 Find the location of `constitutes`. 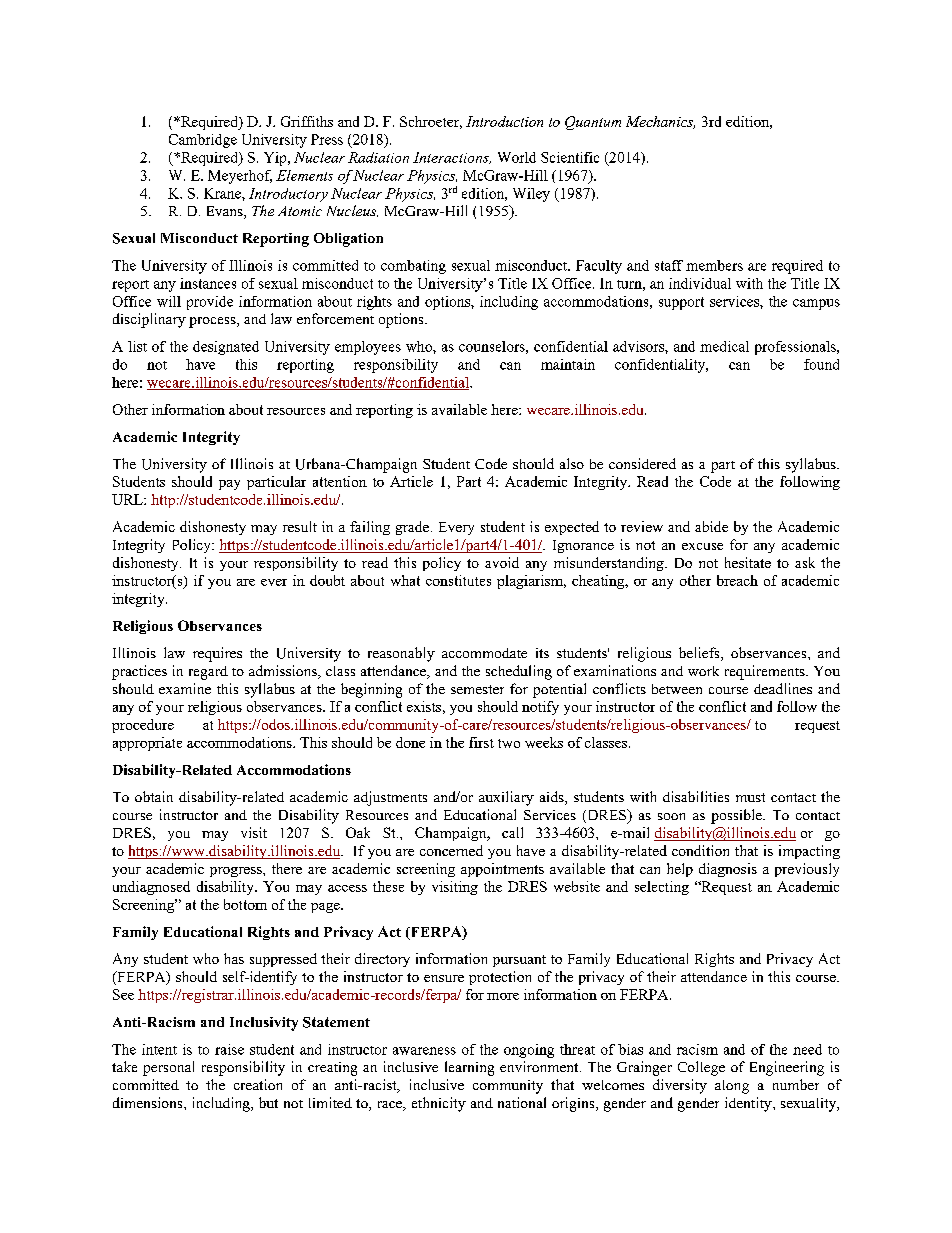

constitutes is located at coordinates (458, 580).
